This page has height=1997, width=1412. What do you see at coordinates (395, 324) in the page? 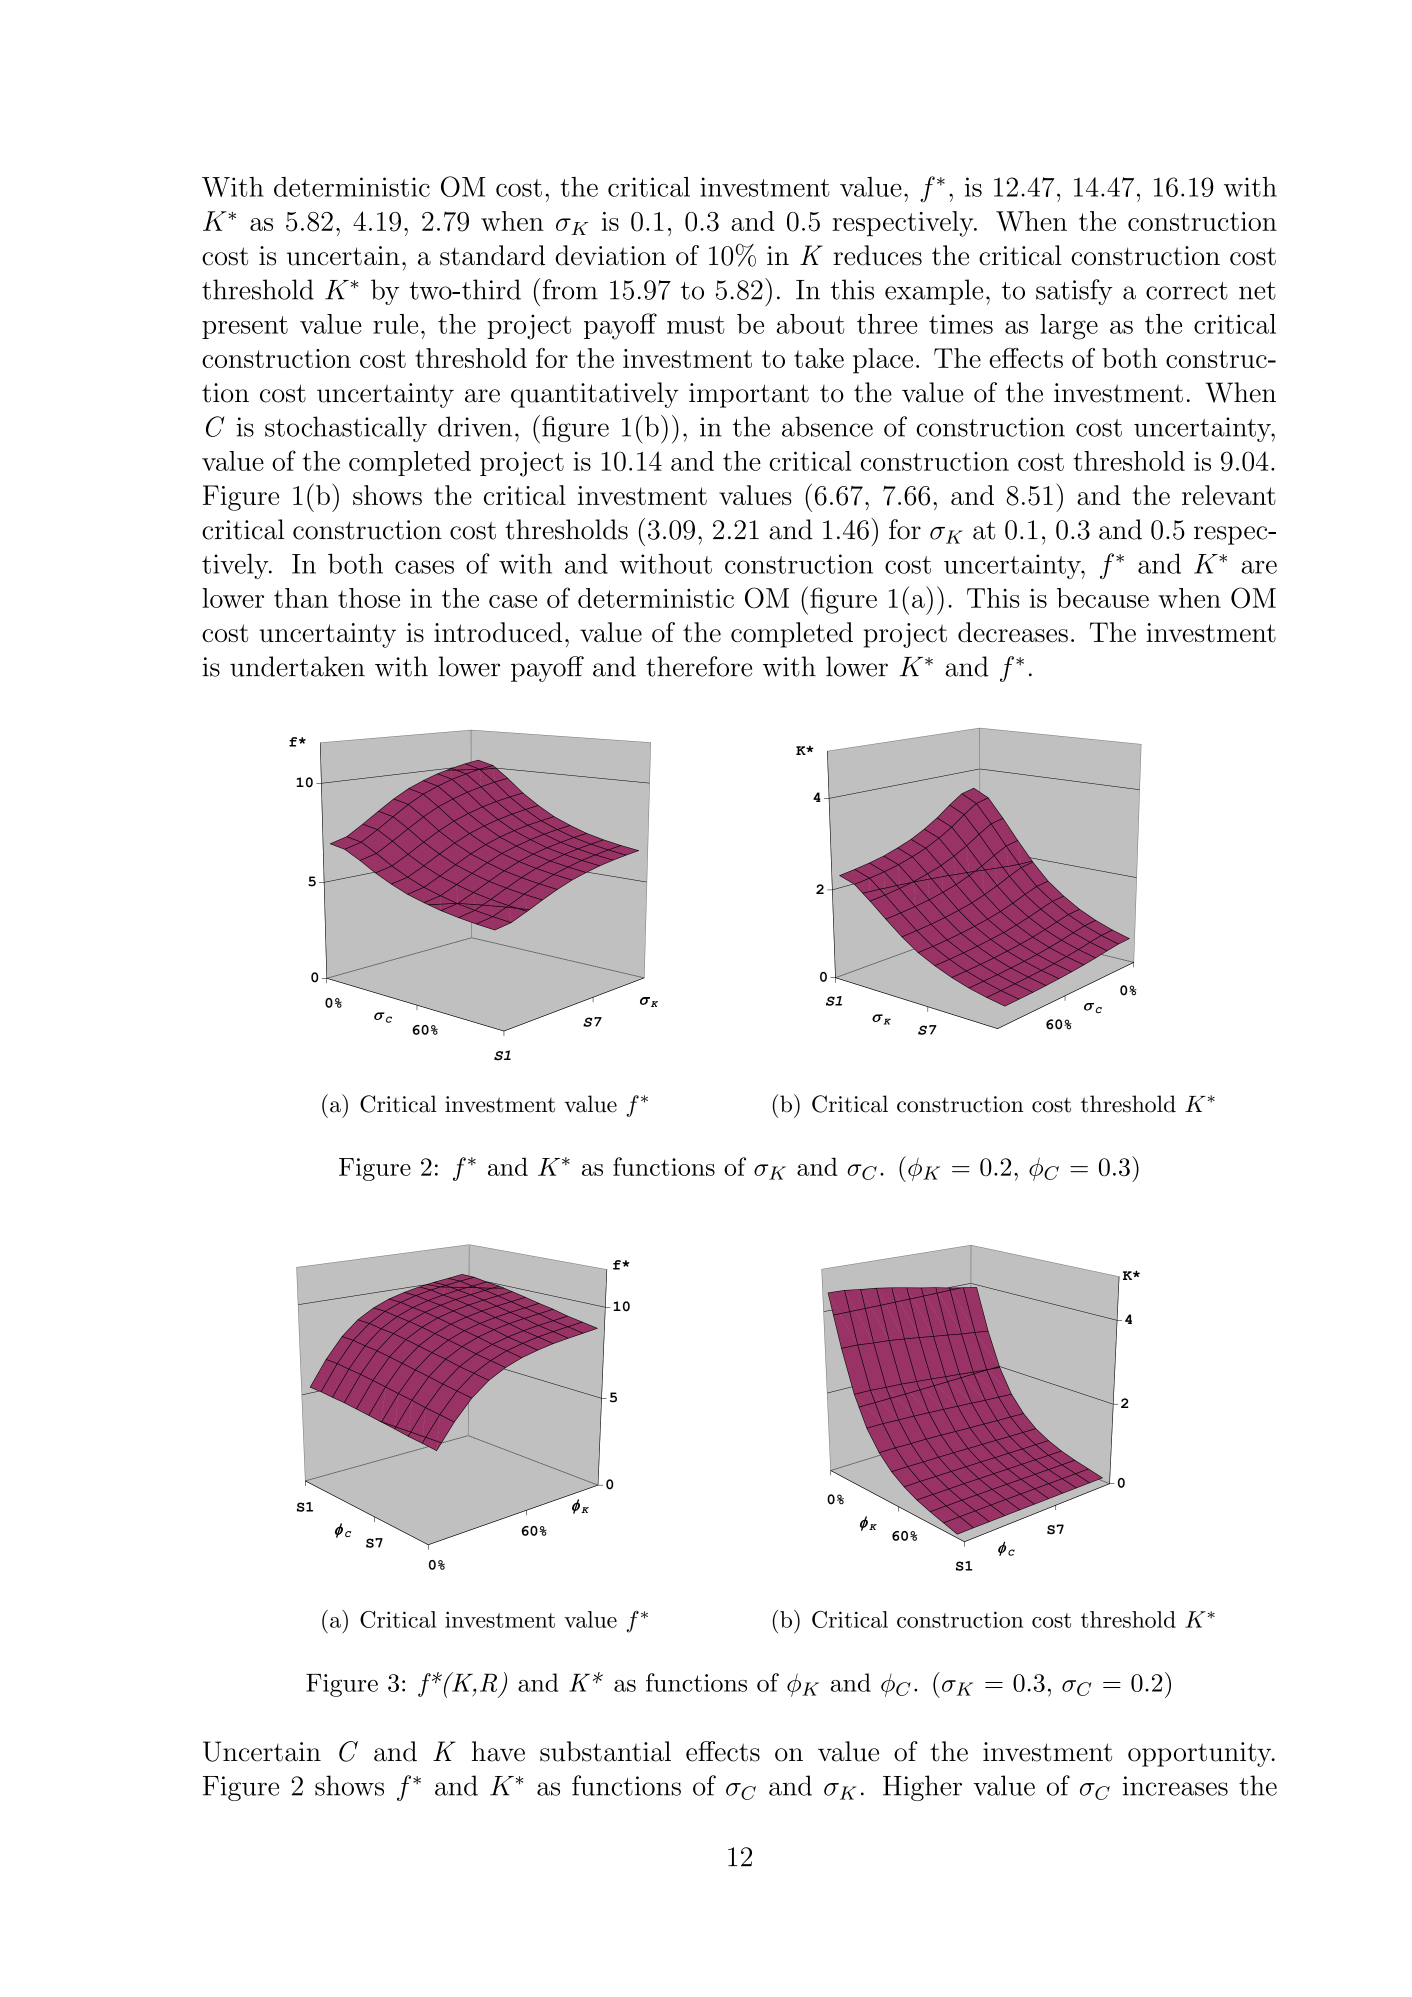
I see `rule` at bounding box center [395, 324].
